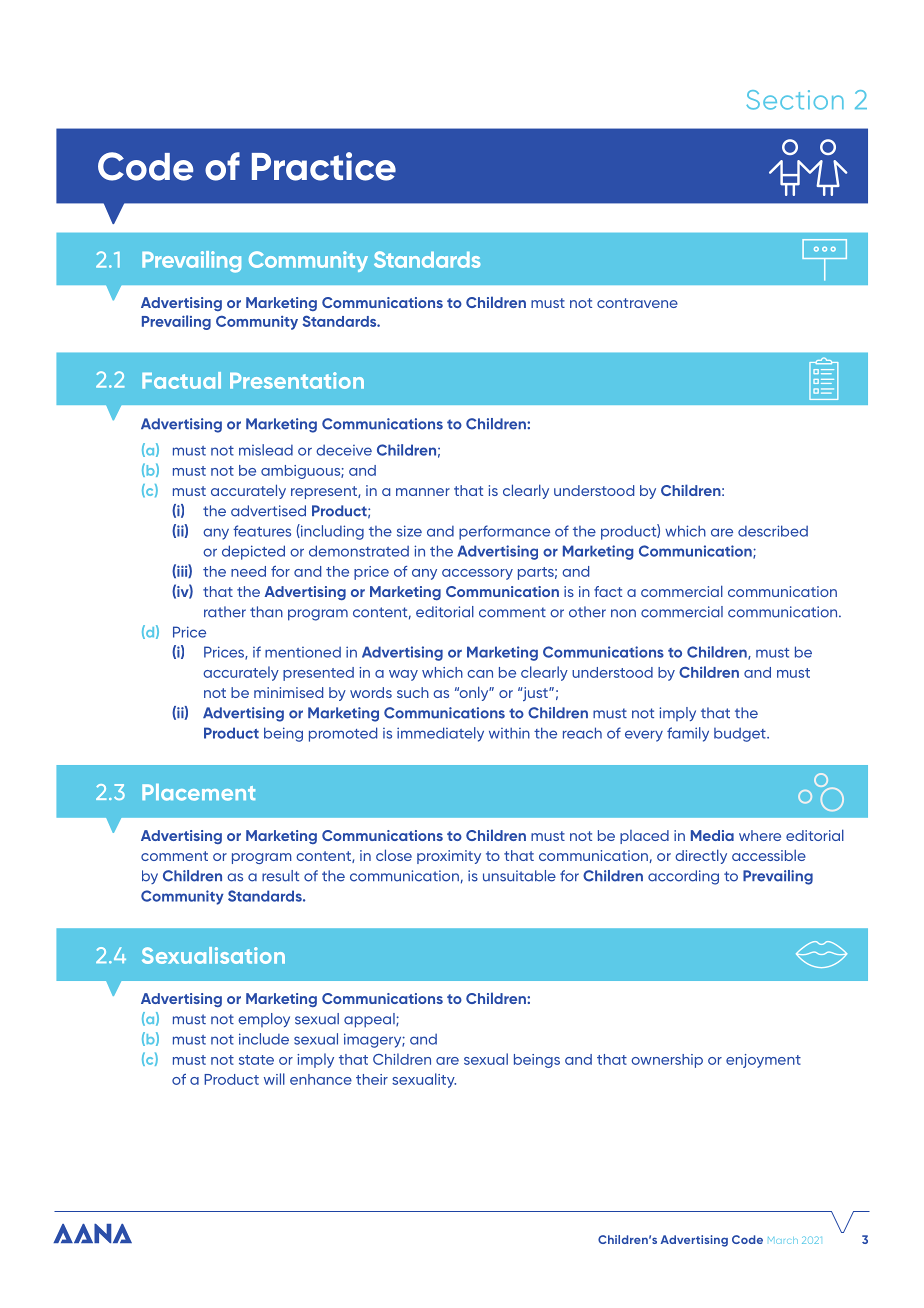 The width and height of the screenshot is (924, 1308). I want to click on according, so click(683, 877).
